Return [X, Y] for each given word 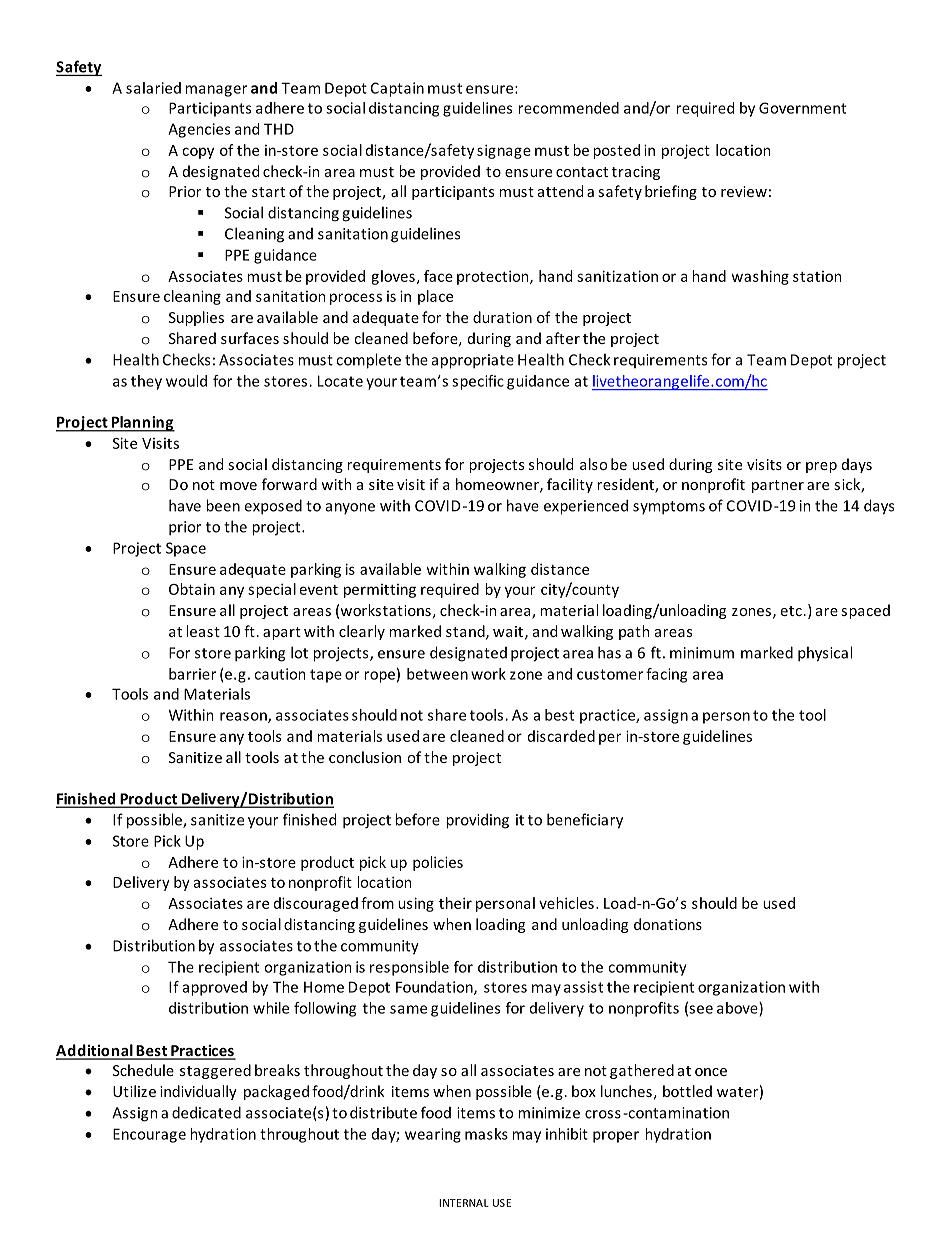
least [203, 631]
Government [802, 108]
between [437, 674]
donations [668, 924]
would [186, 381]
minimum [702, 653]
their [455, 903]
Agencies [199, 130]
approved [215, 988]
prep [821, 467]
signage [504, 151]
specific [478, 382]
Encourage [149, 1135]
